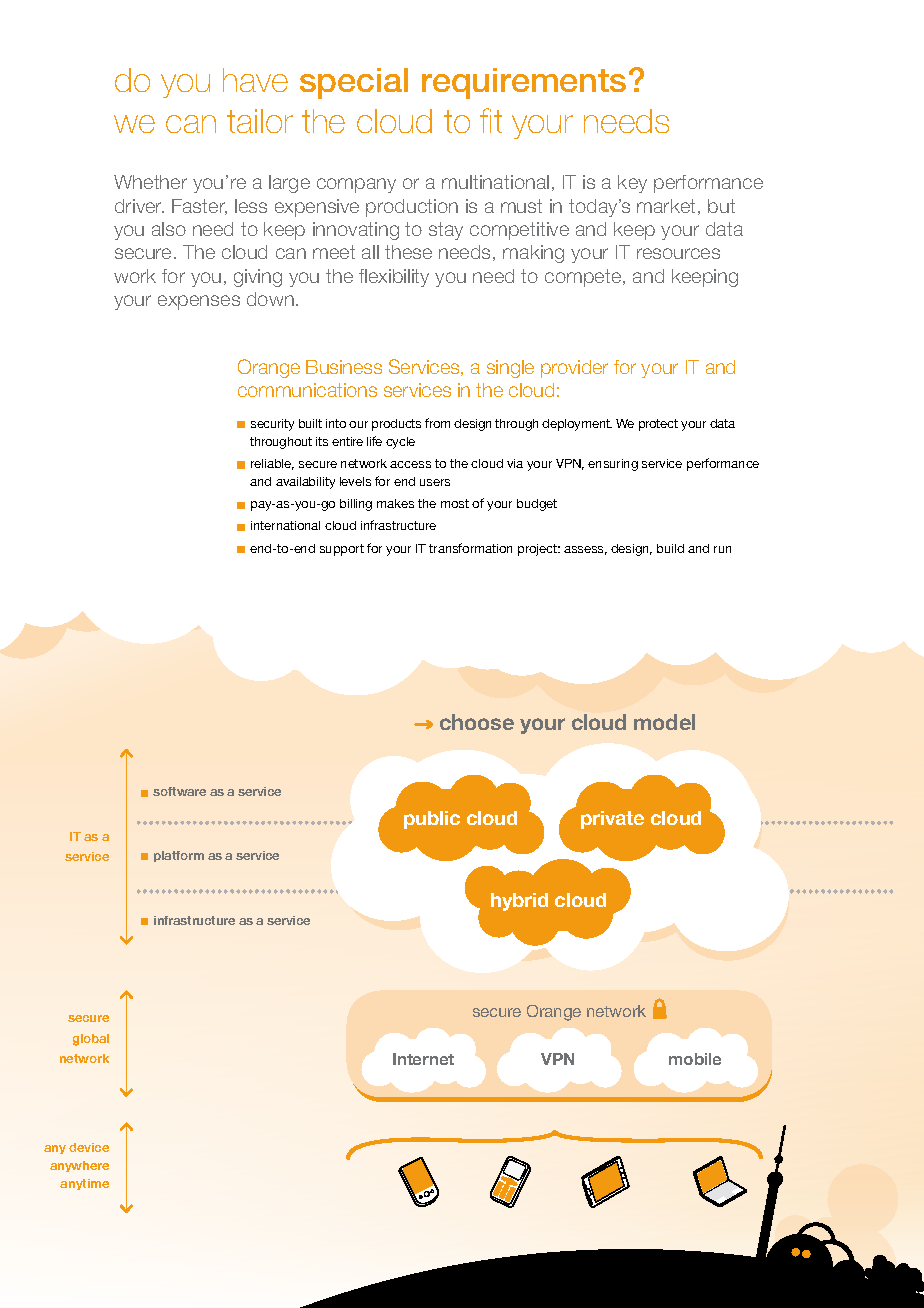  Describe the element at coordinates (150, 182) in the image. I see `Whether` at that location.
